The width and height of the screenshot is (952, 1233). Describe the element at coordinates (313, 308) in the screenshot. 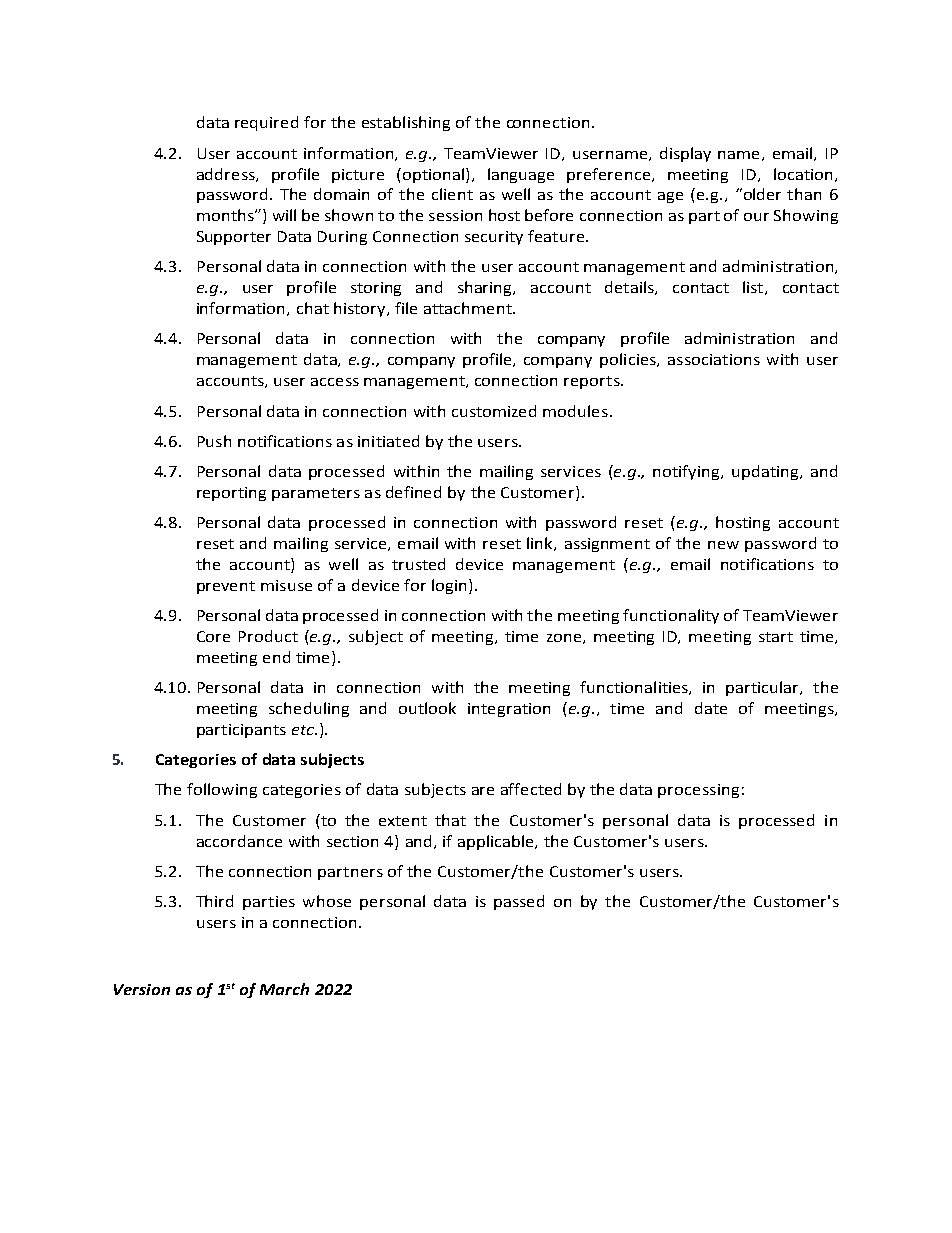

I see `chat` at that location.
